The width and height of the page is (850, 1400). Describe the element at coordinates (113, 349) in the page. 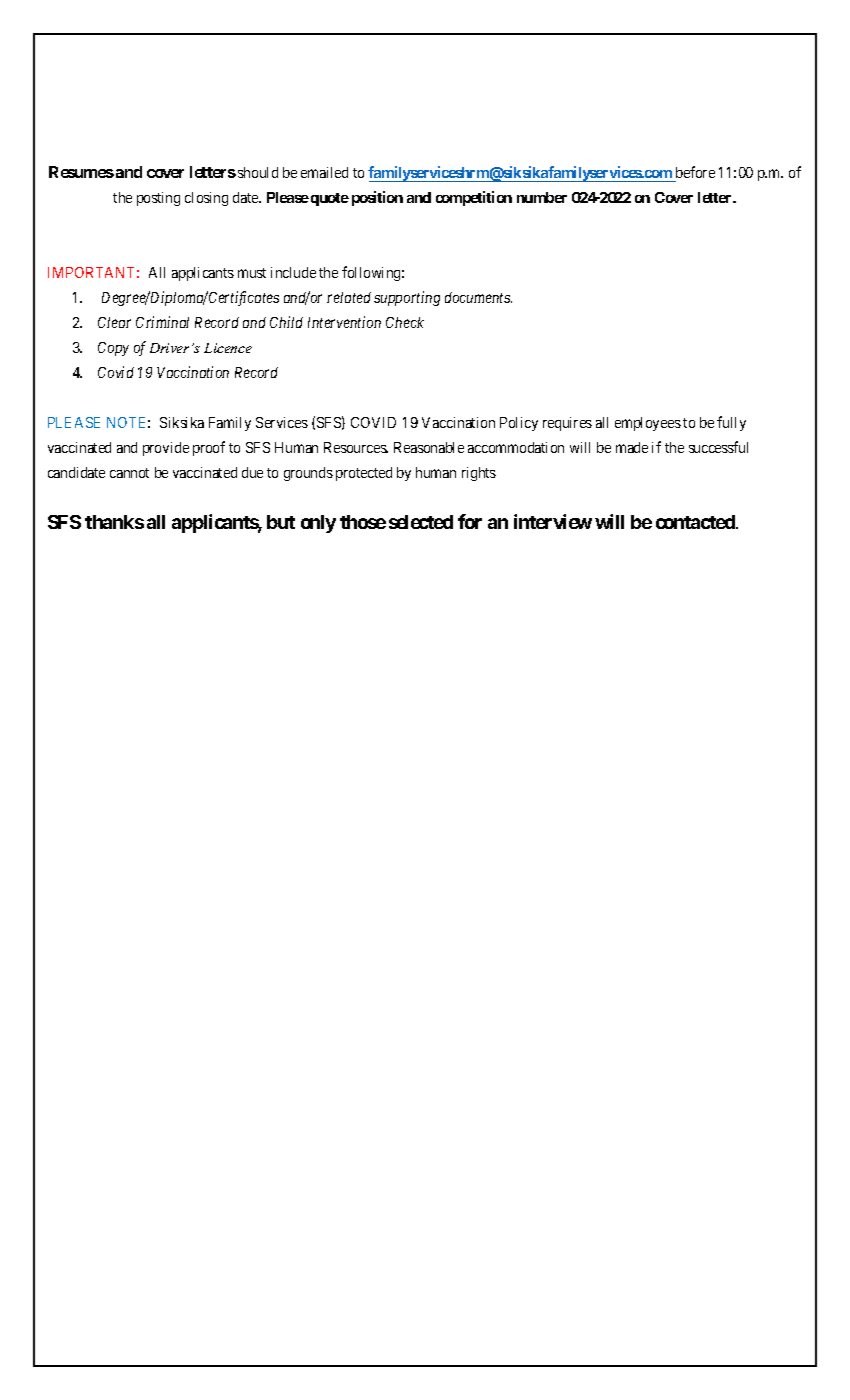

I see `Copy` at that location.
